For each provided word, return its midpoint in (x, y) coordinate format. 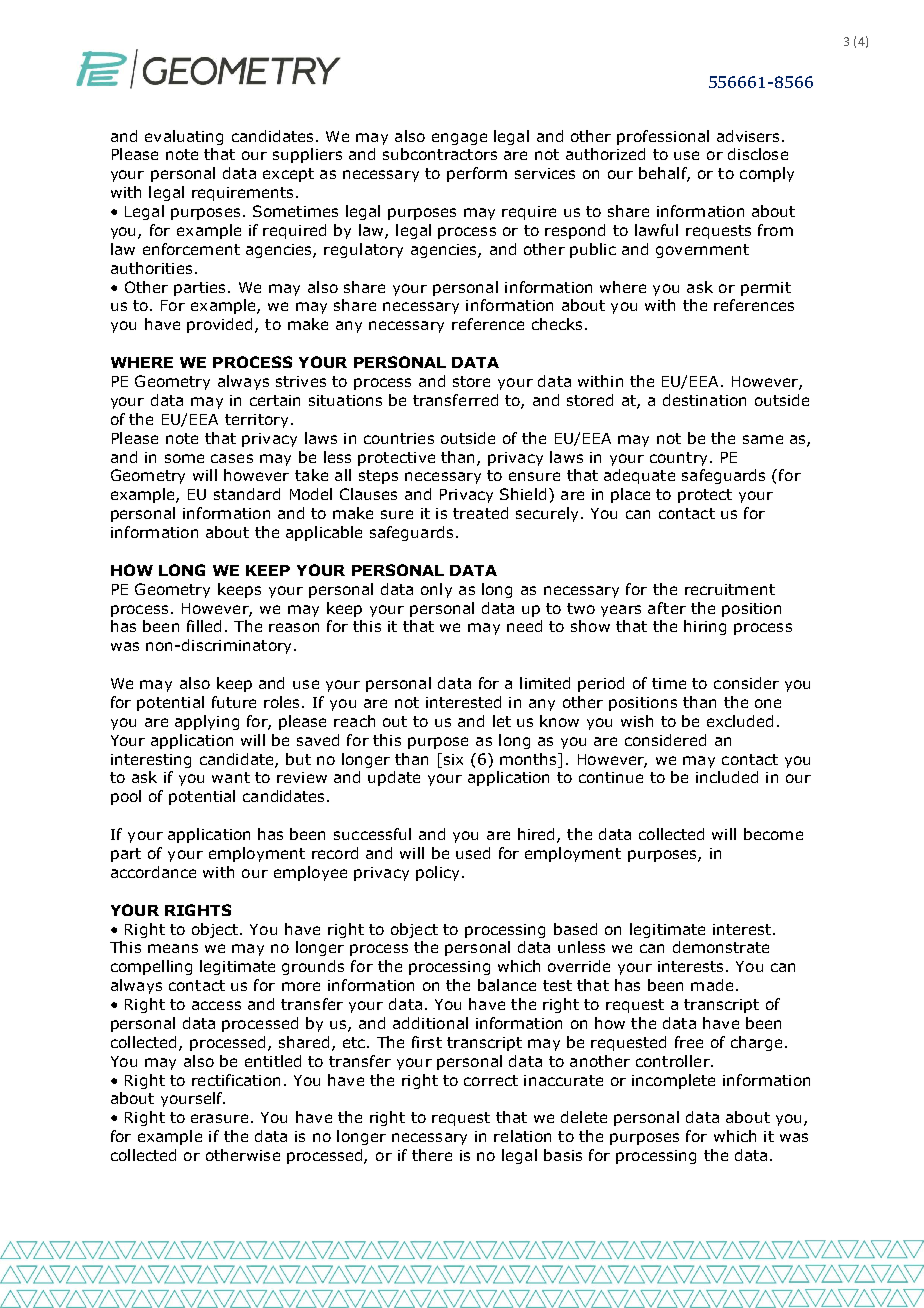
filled (204, 626)
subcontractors (440, 154)
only (436, 590)
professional (663, 137)
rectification (236, 1080)
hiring (705, 627)
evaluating (184, 137)
